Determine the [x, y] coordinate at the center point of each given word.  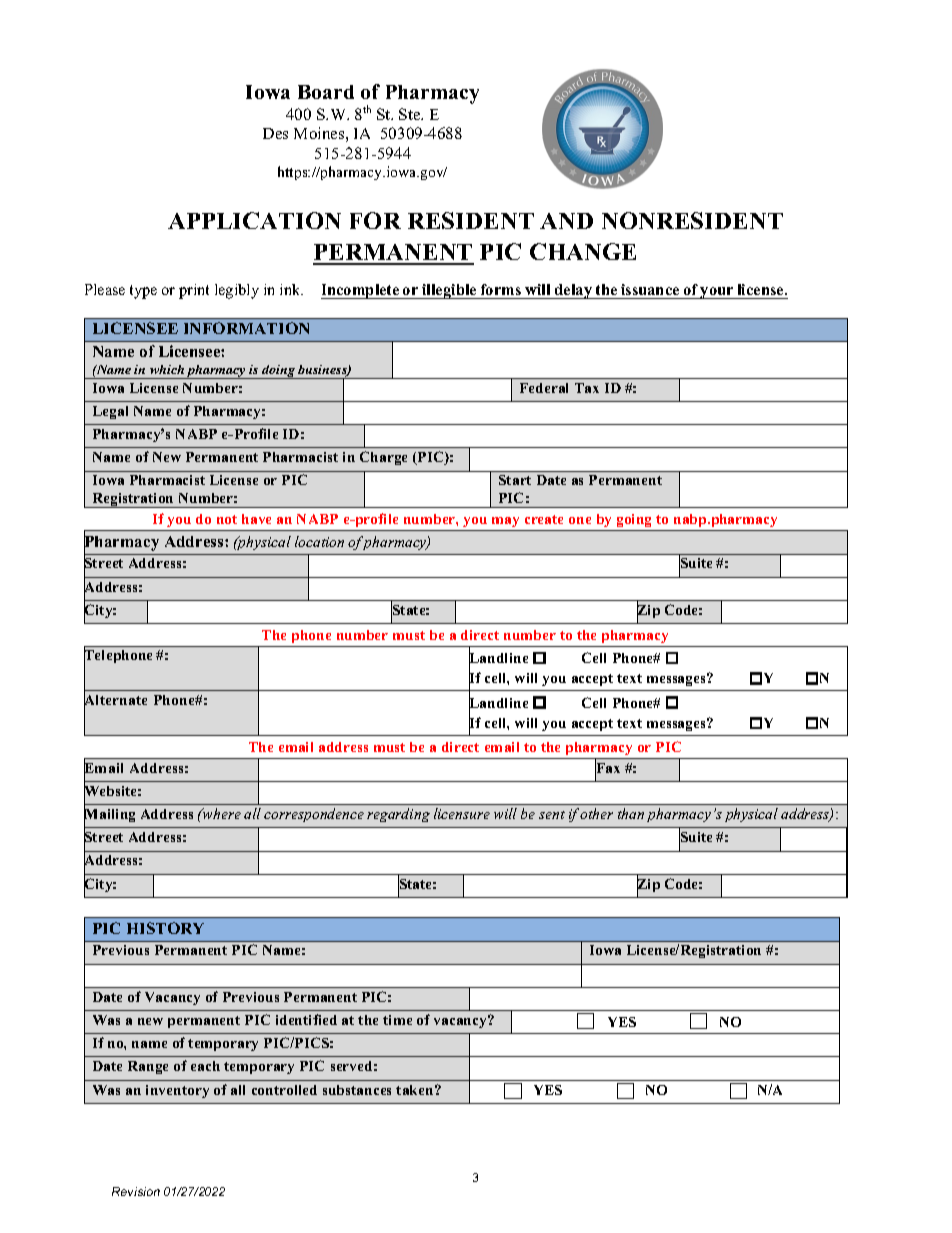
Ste [411, 114]
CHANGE [583, 251]
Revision [136, 1191]
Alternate [115, 700]
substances [357, 1090]
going [634, 522]
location [319, 541]
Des [275, 133]
